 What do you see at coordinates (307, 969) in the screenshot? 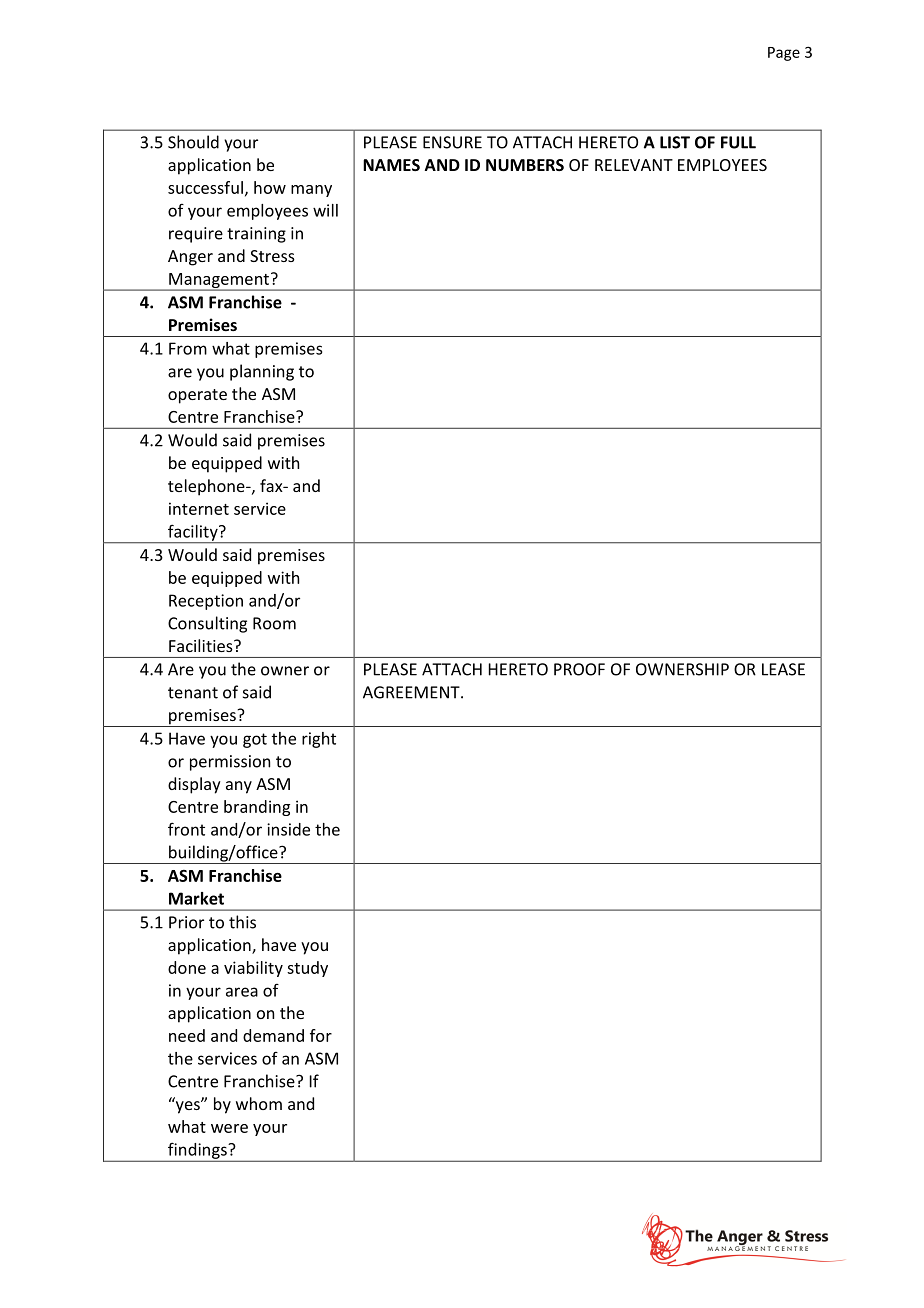
I see `study` at bounding box center [307, 969].
